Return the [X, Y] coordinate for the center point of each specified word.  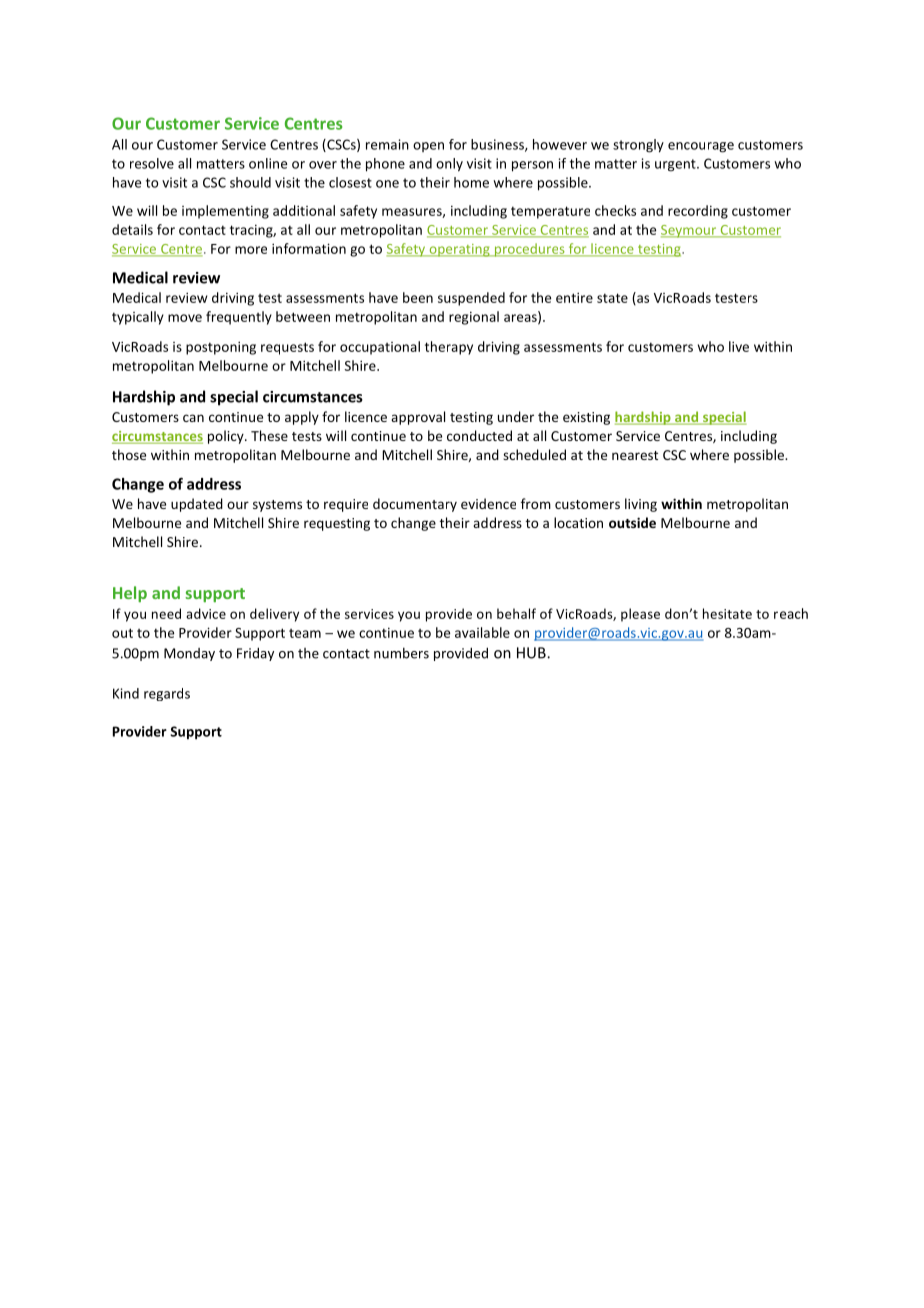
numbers [401, 653]
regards [167, 694]
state [612, 298]
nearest [635, 455]
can [193, 418]
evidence [488, 503]
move [185, 318]
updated [197, 505]
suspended [471, 299]
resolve [152, 163]
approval [418, 418]
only [449, 165]
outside [632, 522]
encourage [701, 147]
